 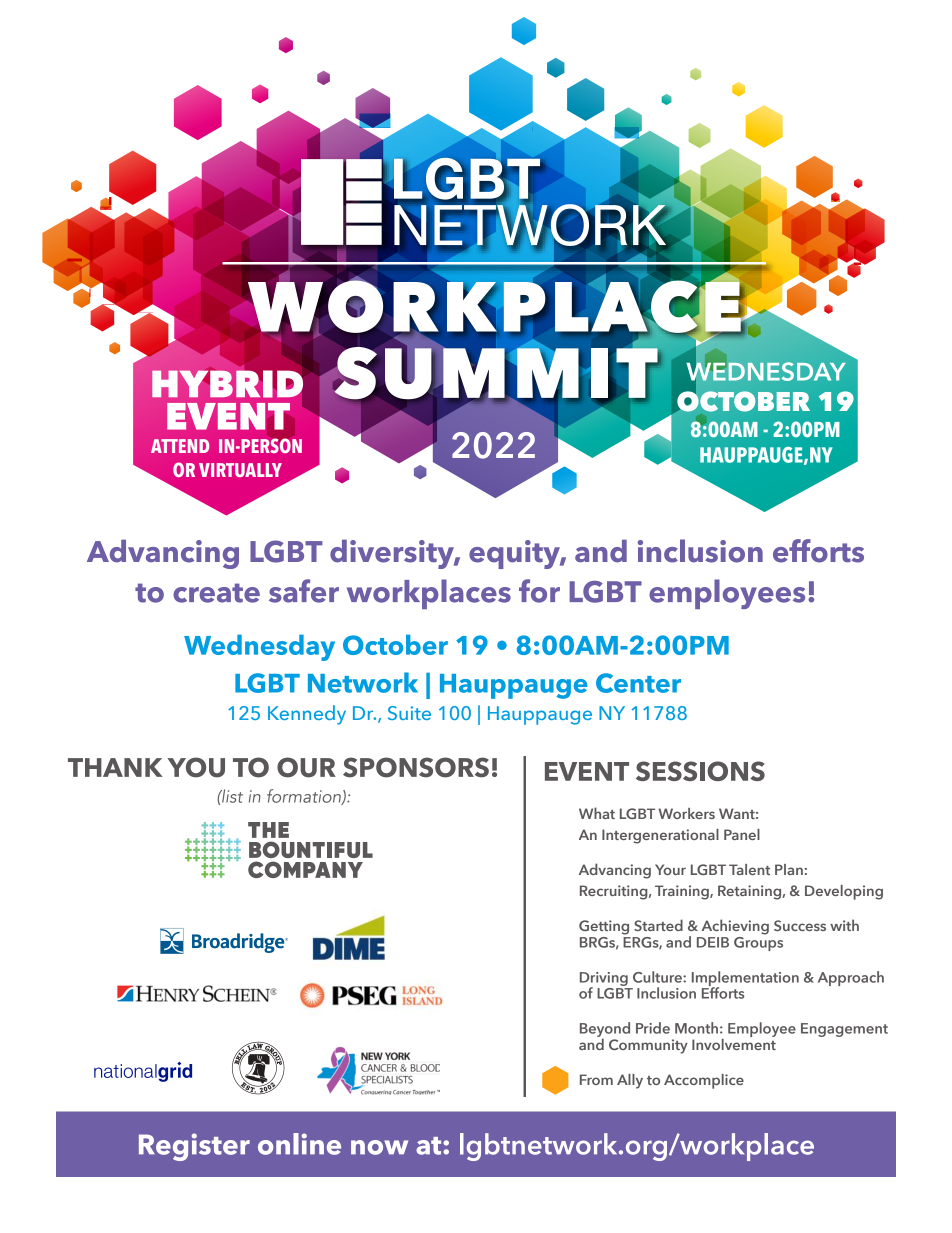 I want to click on Intergenerational, so click(x=660, y=836).
